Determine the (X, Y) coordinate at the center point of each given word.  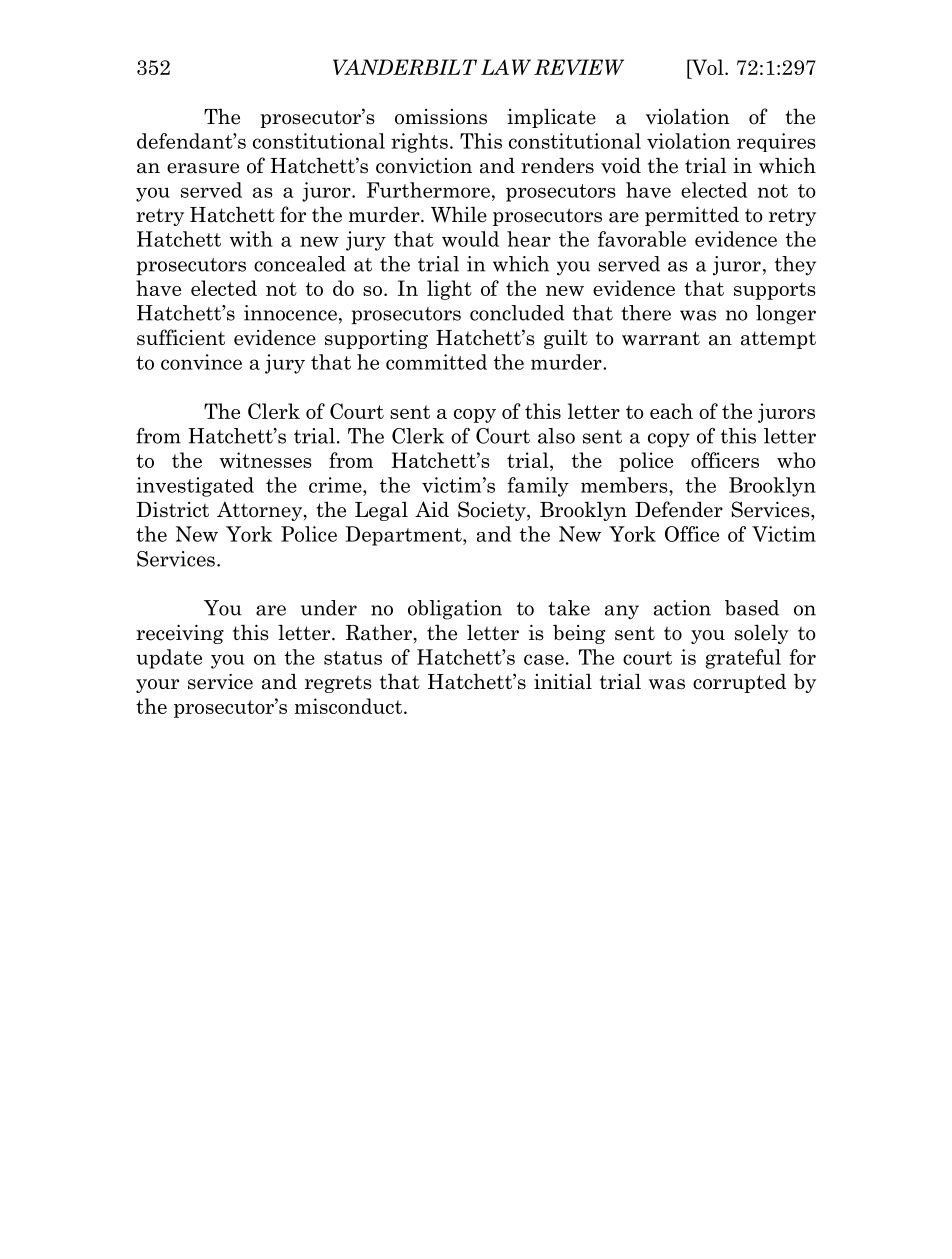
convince (201, 362)
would (470, 239)
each (671, 411)
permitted (692, 216)
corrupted (739, 683)
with (251, 239)
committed (436, 362)
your (157, 686)
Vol (707, 67)
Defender (679, 509)
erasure (203, 168)
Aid (432, 509)
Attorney (261, 511)
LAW (506, 67)
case (544, 659)
